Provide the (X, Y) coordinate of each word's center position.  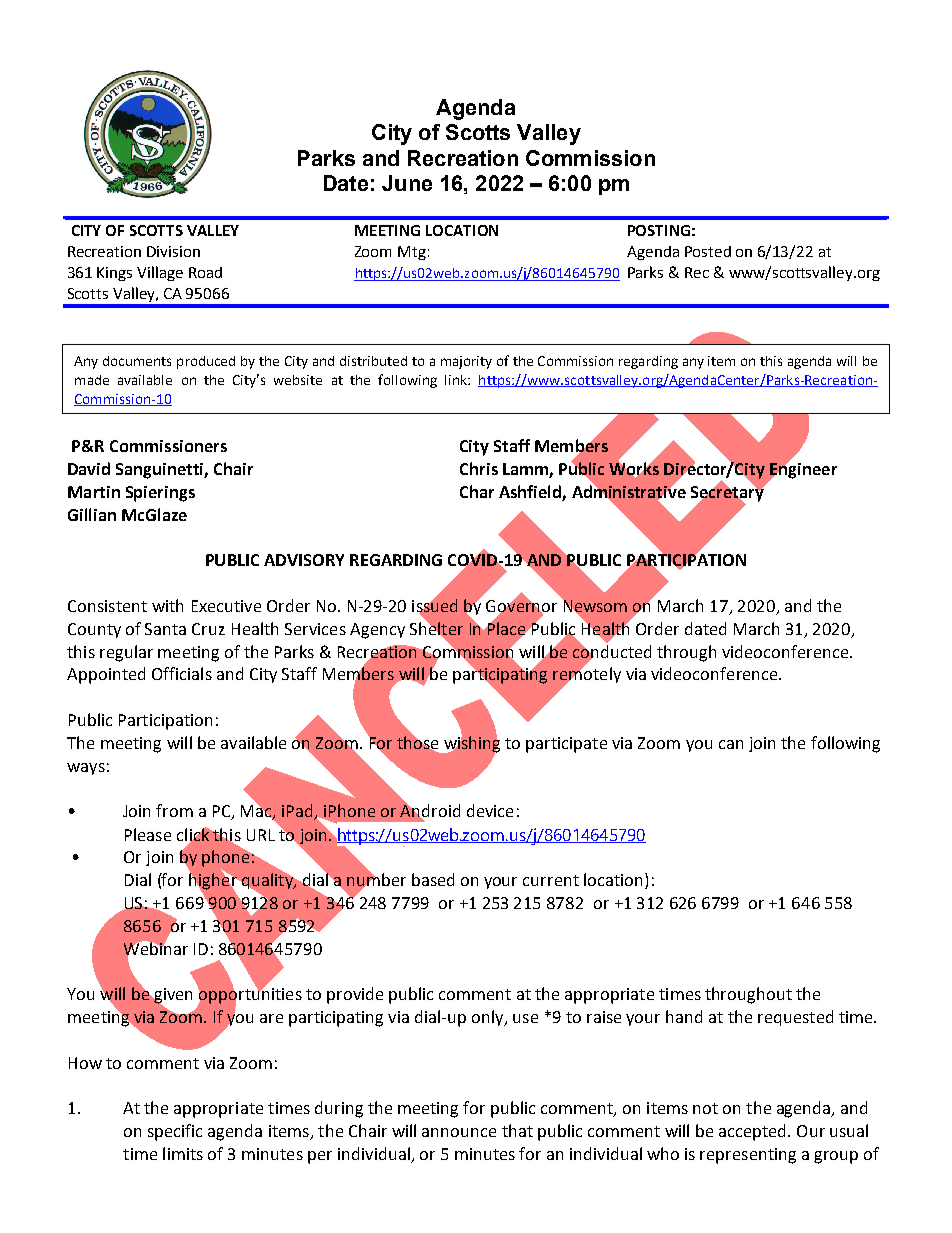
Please (148, 834)
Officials (182, 673)
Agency (377, 631)
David (89, 468)
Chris (479, 468)
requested (795, 1018)
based (433, 879)
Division (173, 251)
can (731, 744)
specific (175, 1132)
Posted (708, 251)
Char (477, 491)
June (407, 183)
